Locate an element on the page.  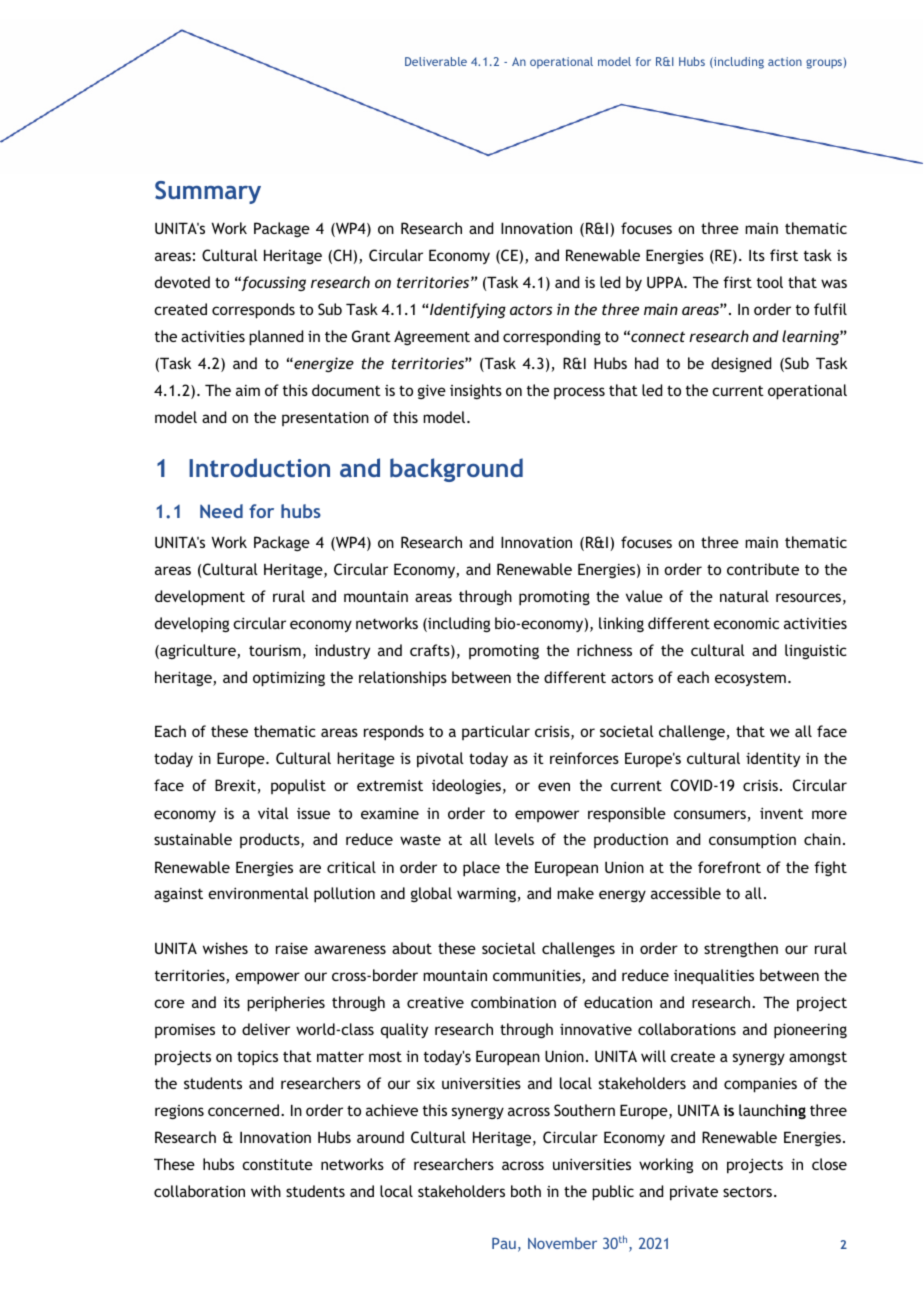
both is located at coordinates (526, 1191).
